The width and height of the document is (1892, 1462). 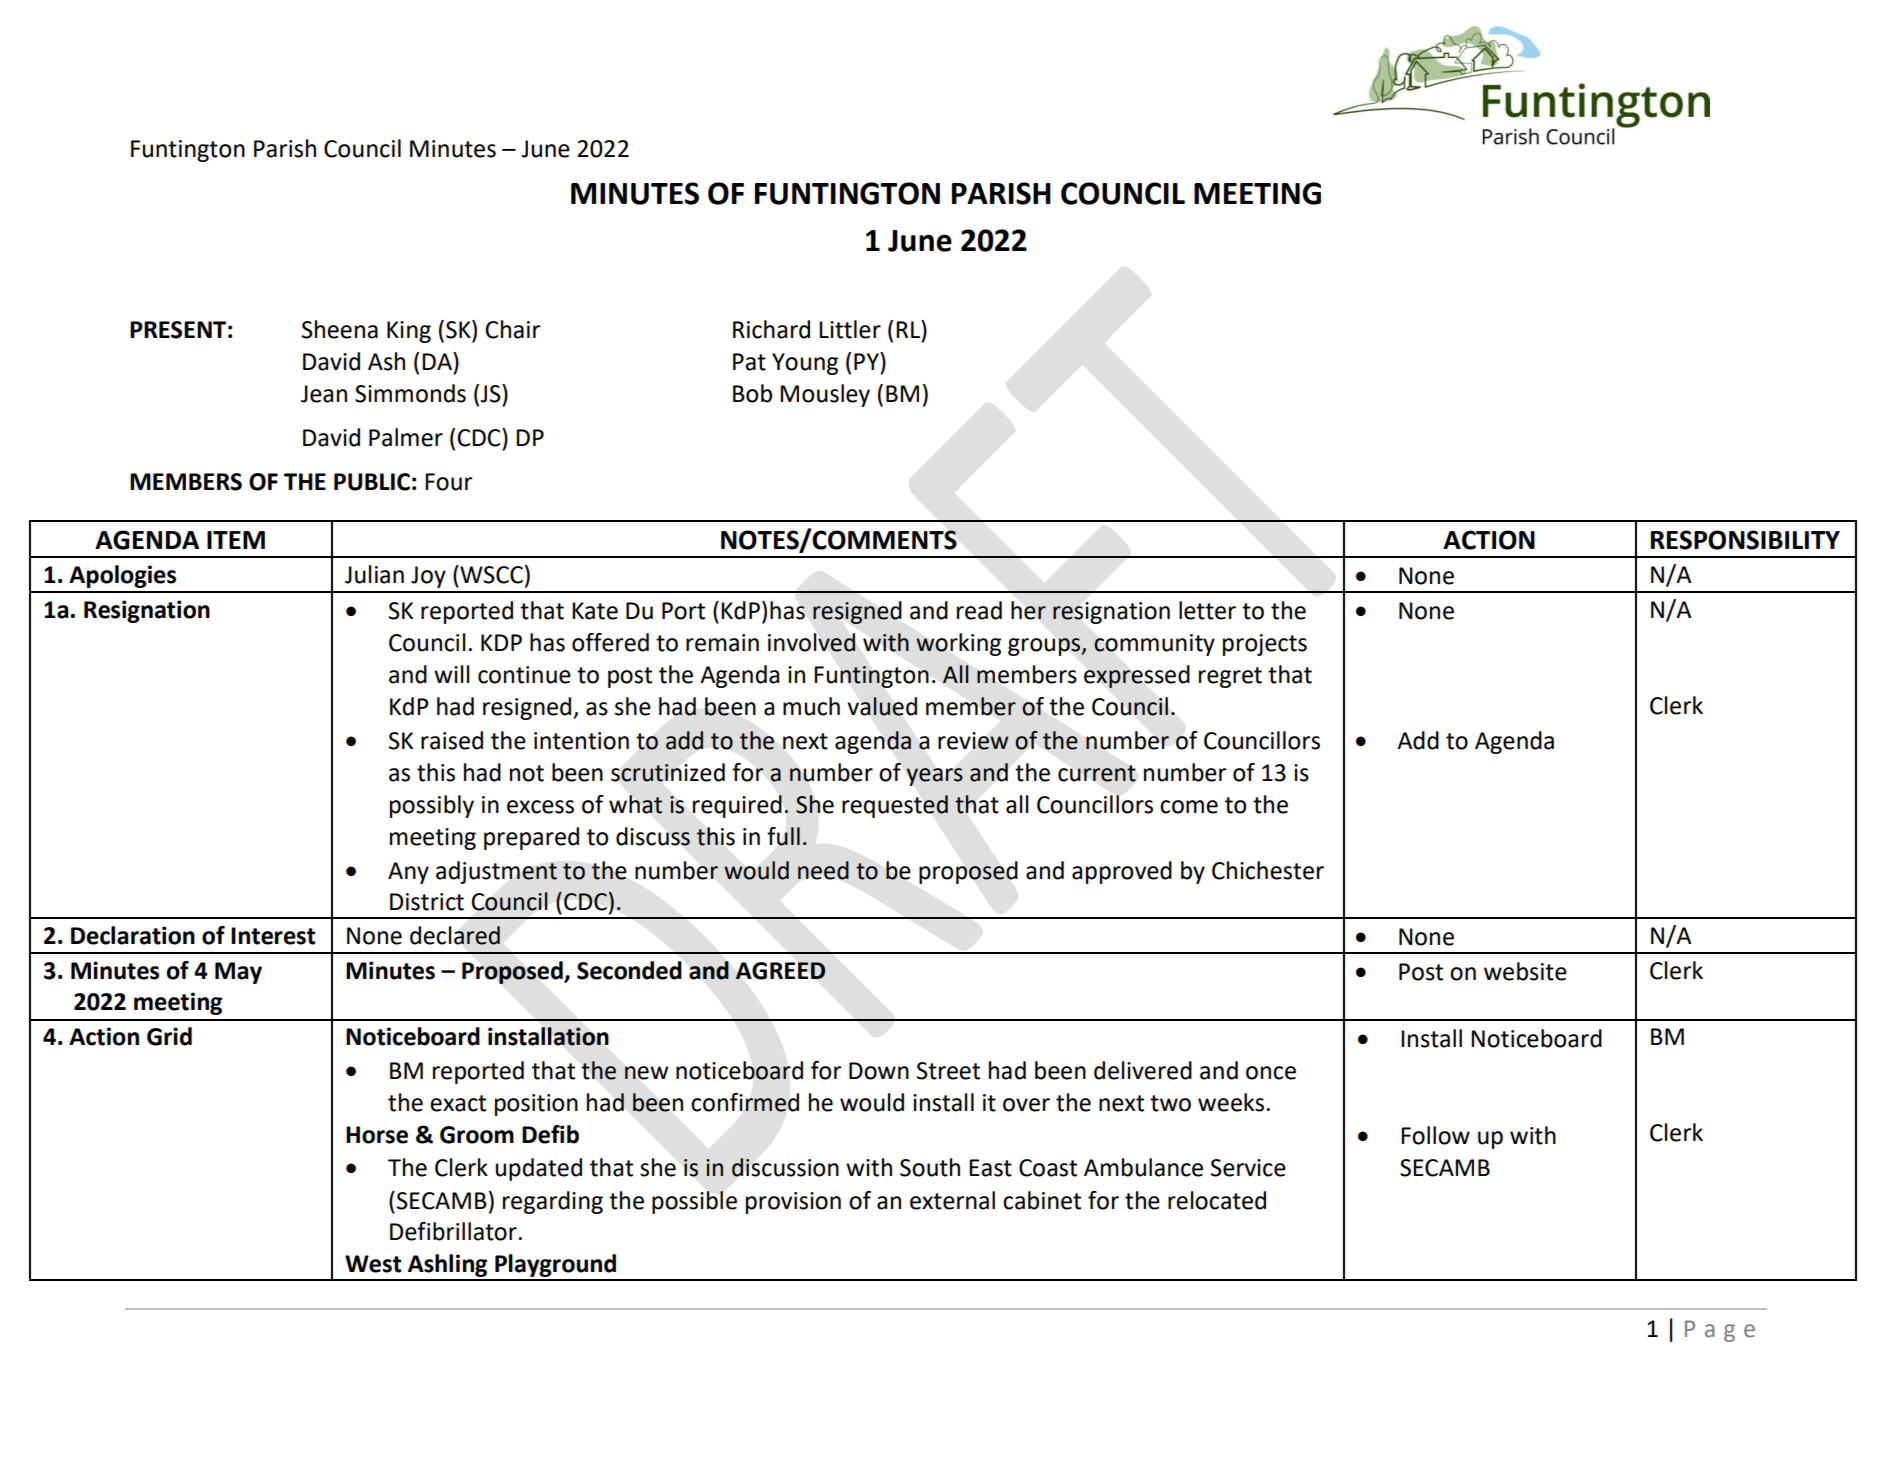 What do you see at coordinates (1217, 1200) in the document?
I see `relocated` at bounding box center [1217, 1200].
